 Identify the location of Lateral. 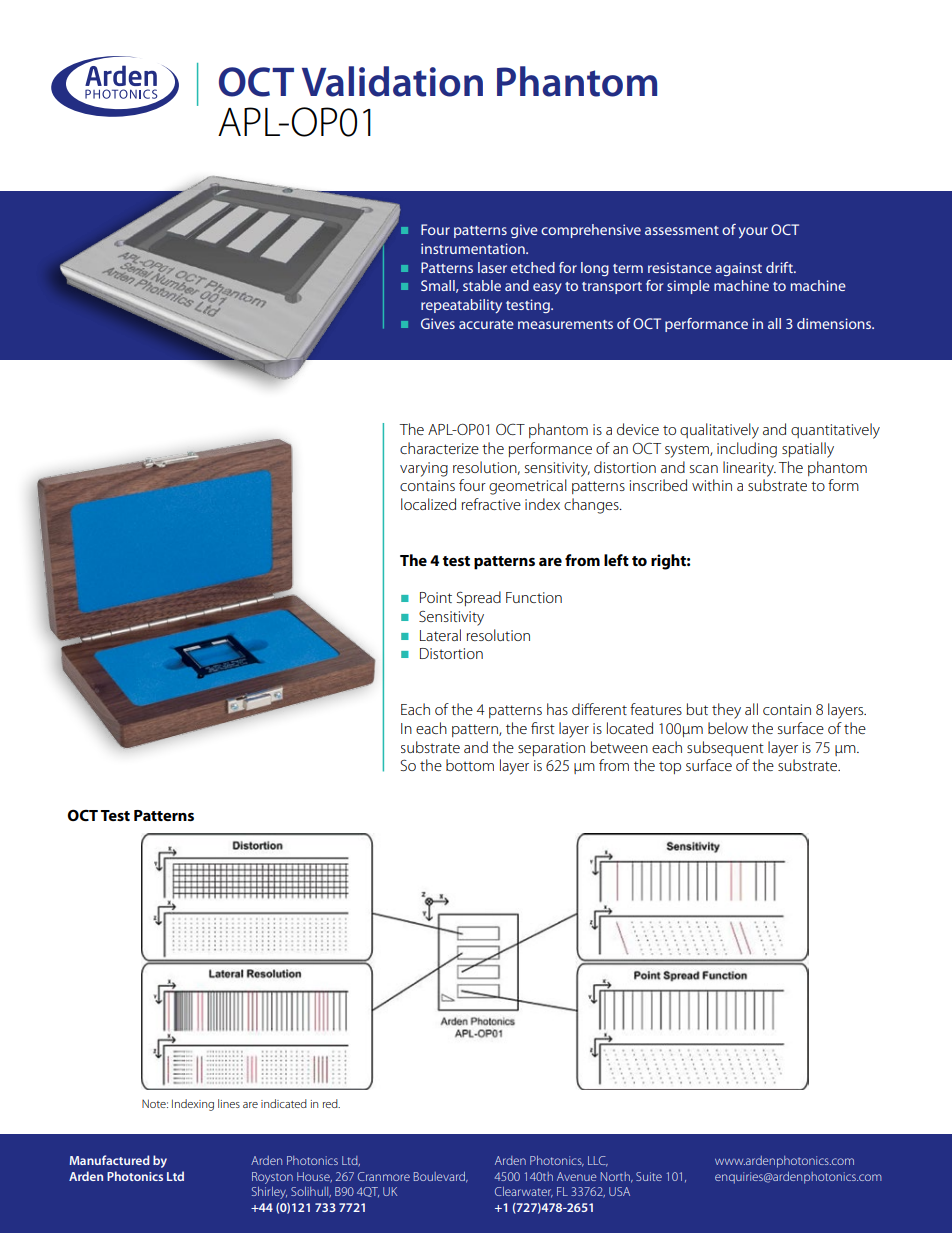
(440, 635).
